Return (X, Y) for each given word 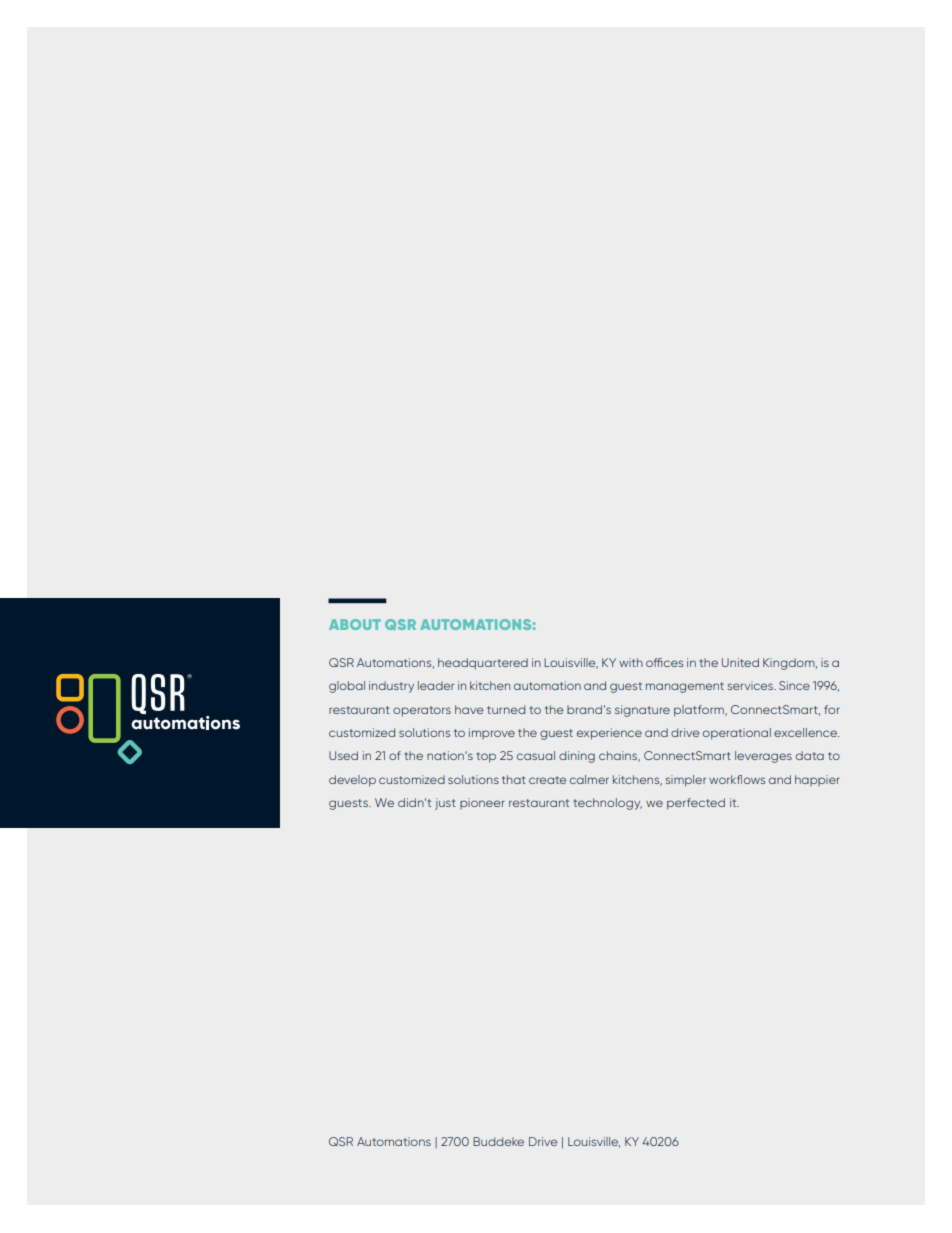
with (631, 662)
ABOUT (355, 624)
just (445, 804)
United (740, 662)
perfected (696, 804)
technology (607, 804)
